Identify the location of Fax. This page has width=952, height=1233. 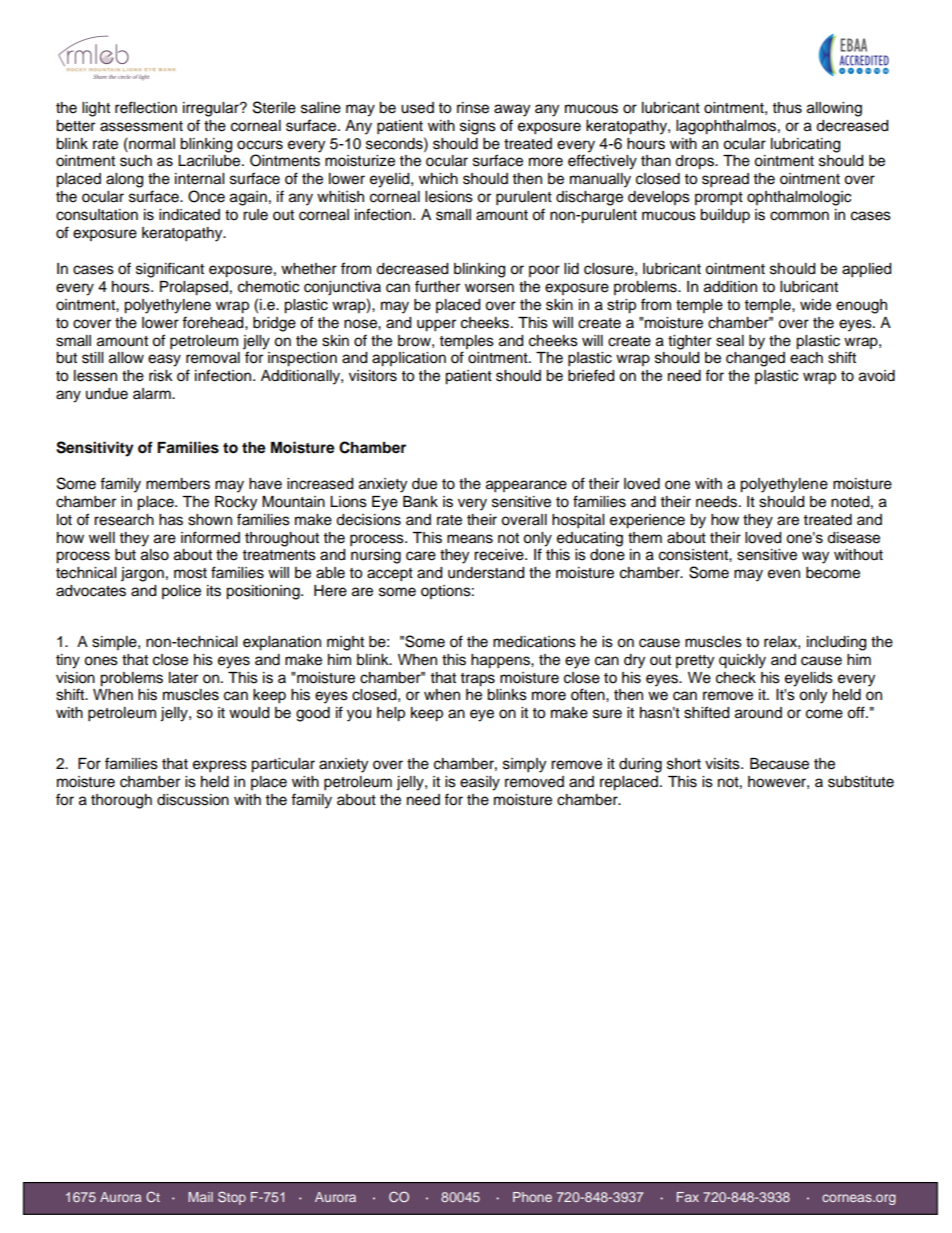
(688, 1197).
